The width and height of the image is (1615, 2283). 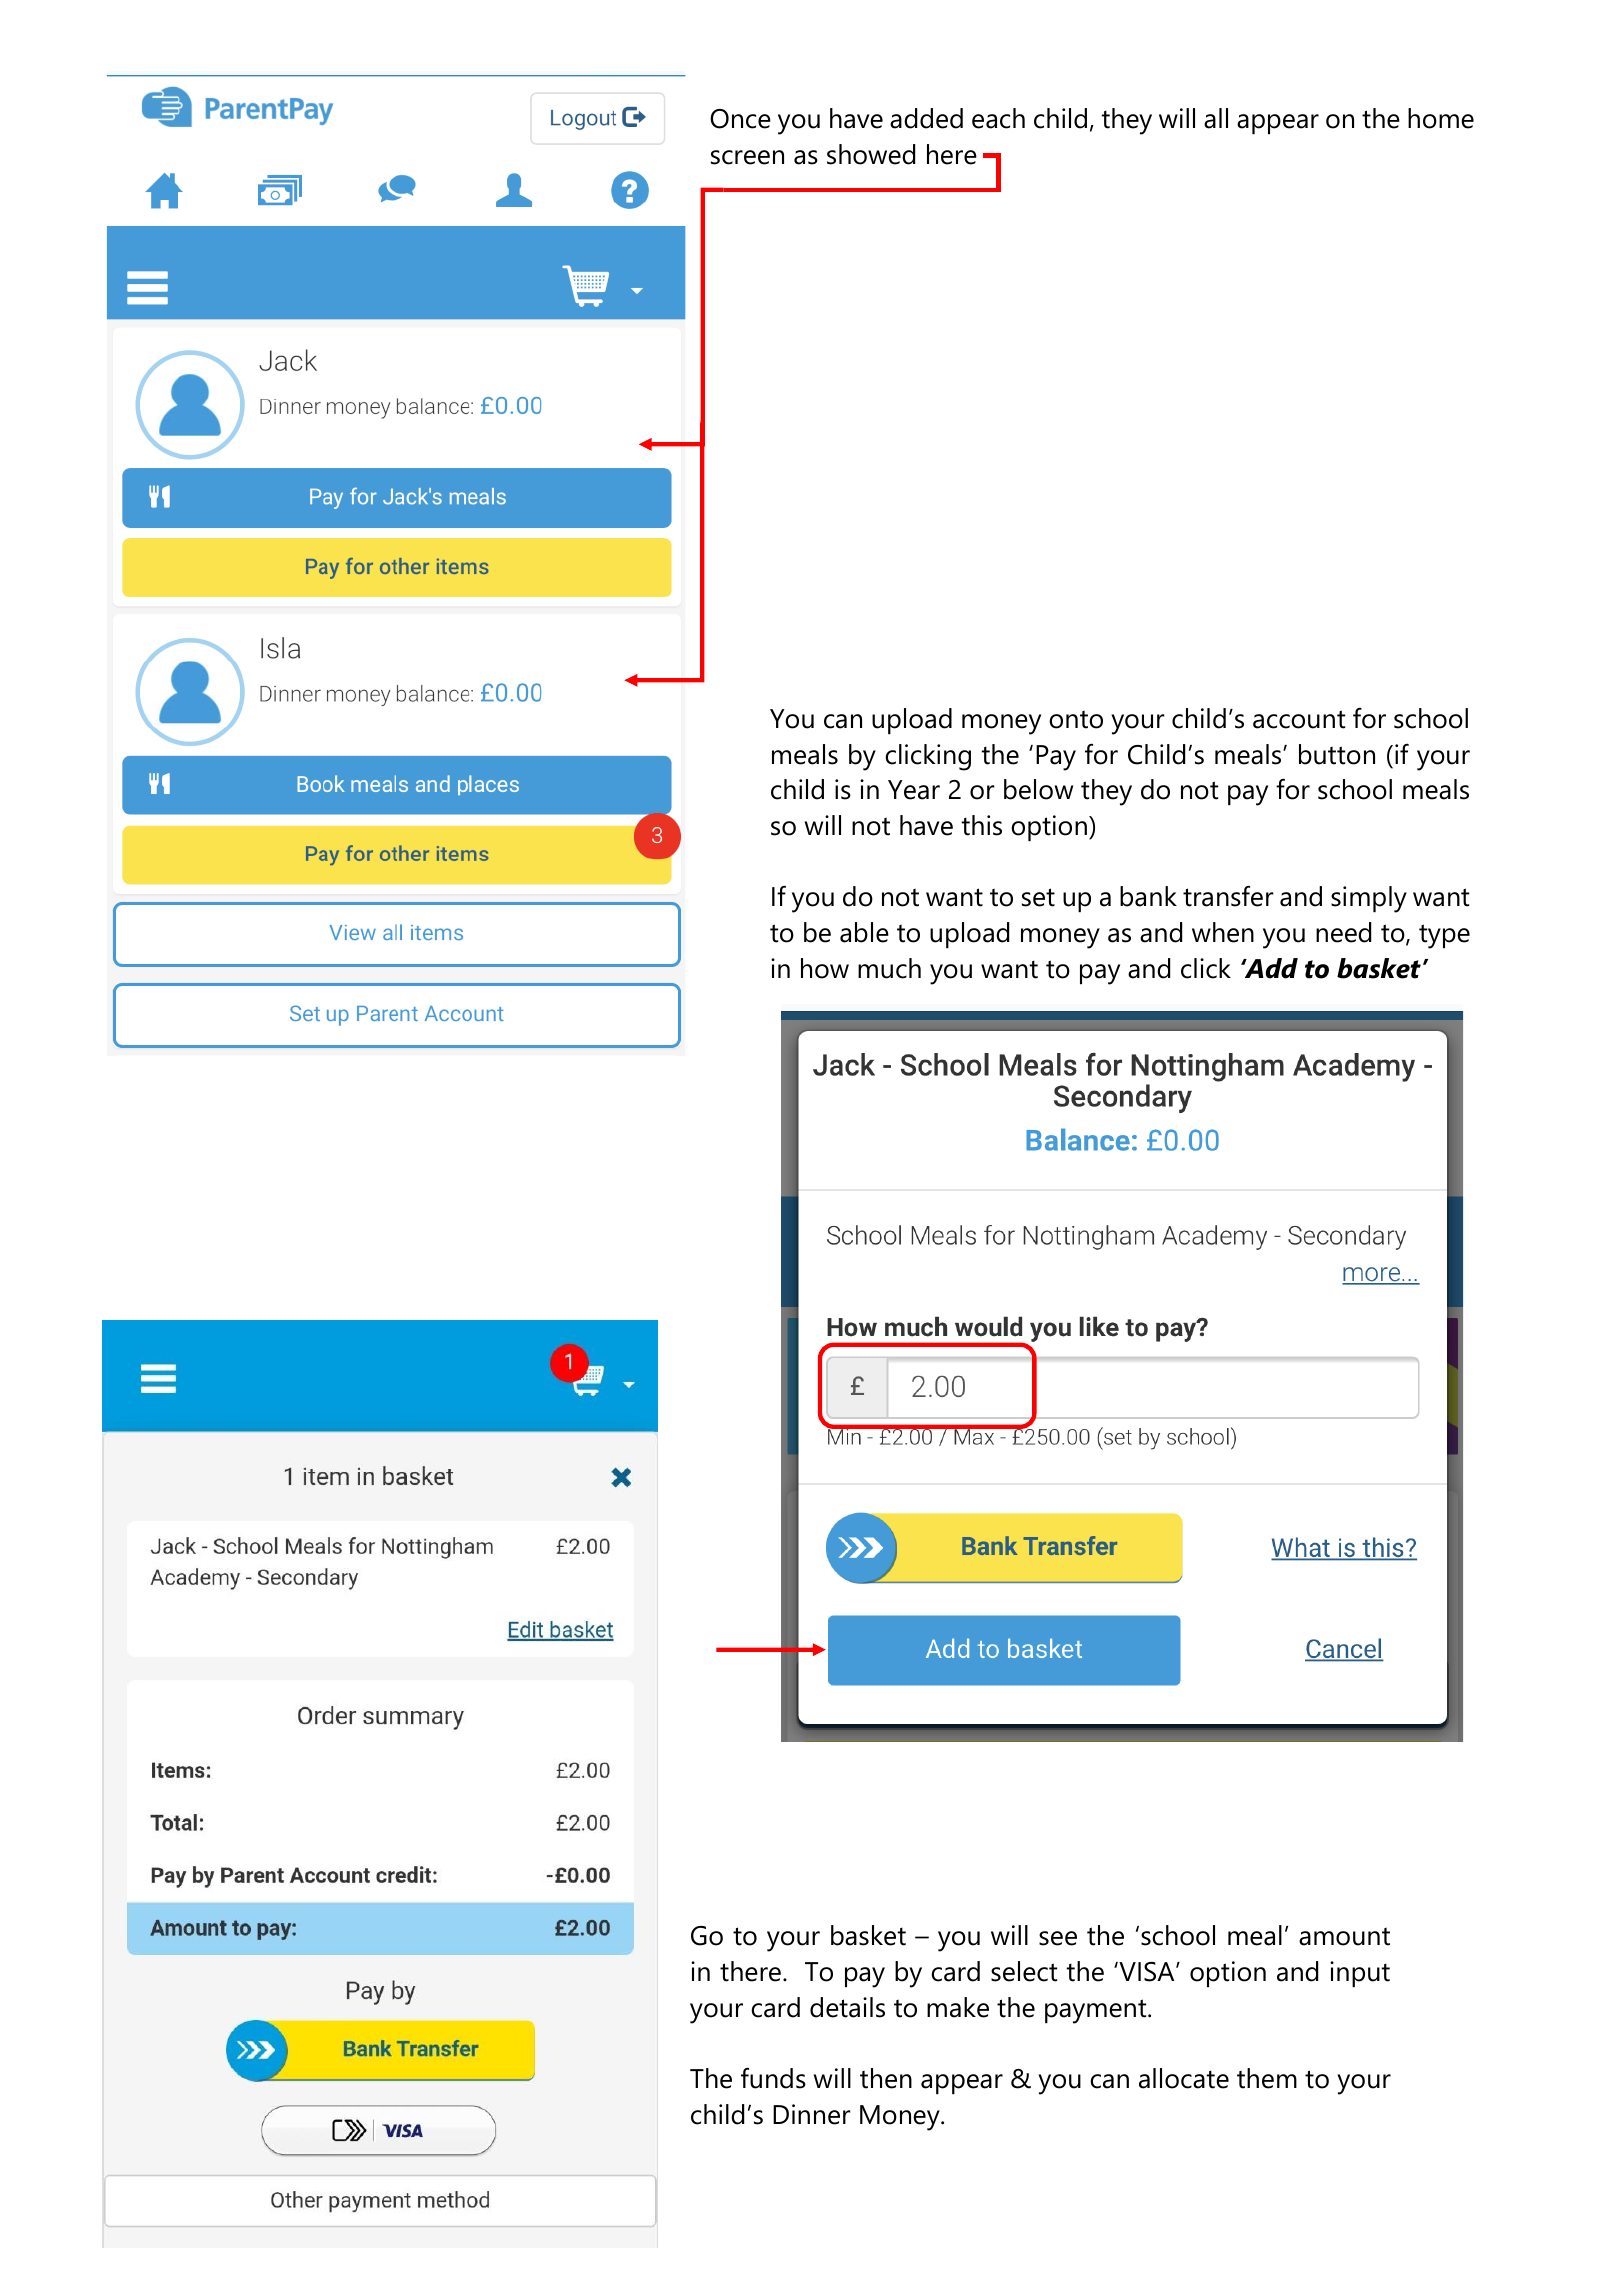 I want to click on much, so click(x=889, y=968).
